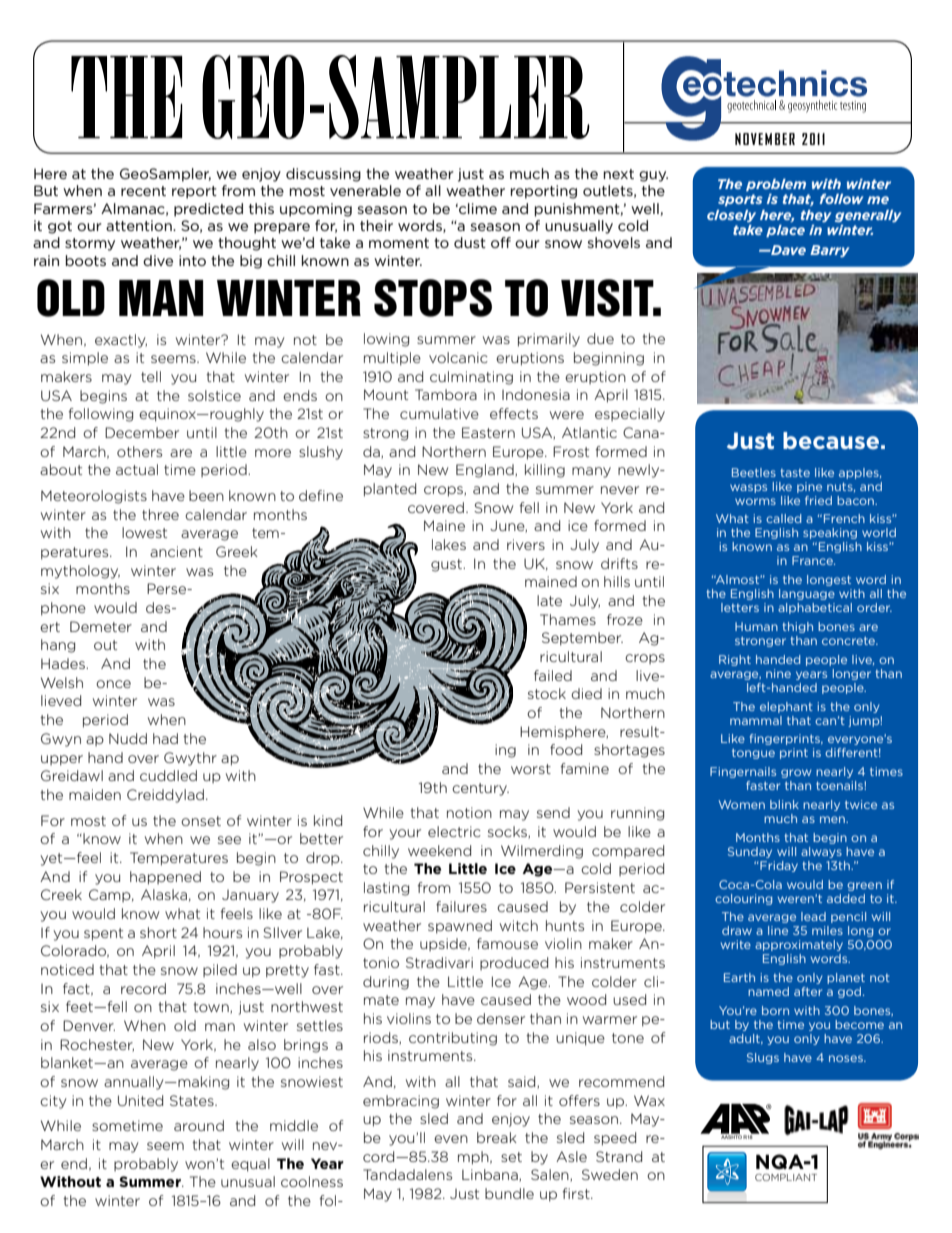  Describe the element at coordinates (486, 471) in the screenshot. I see `England` at that location.
